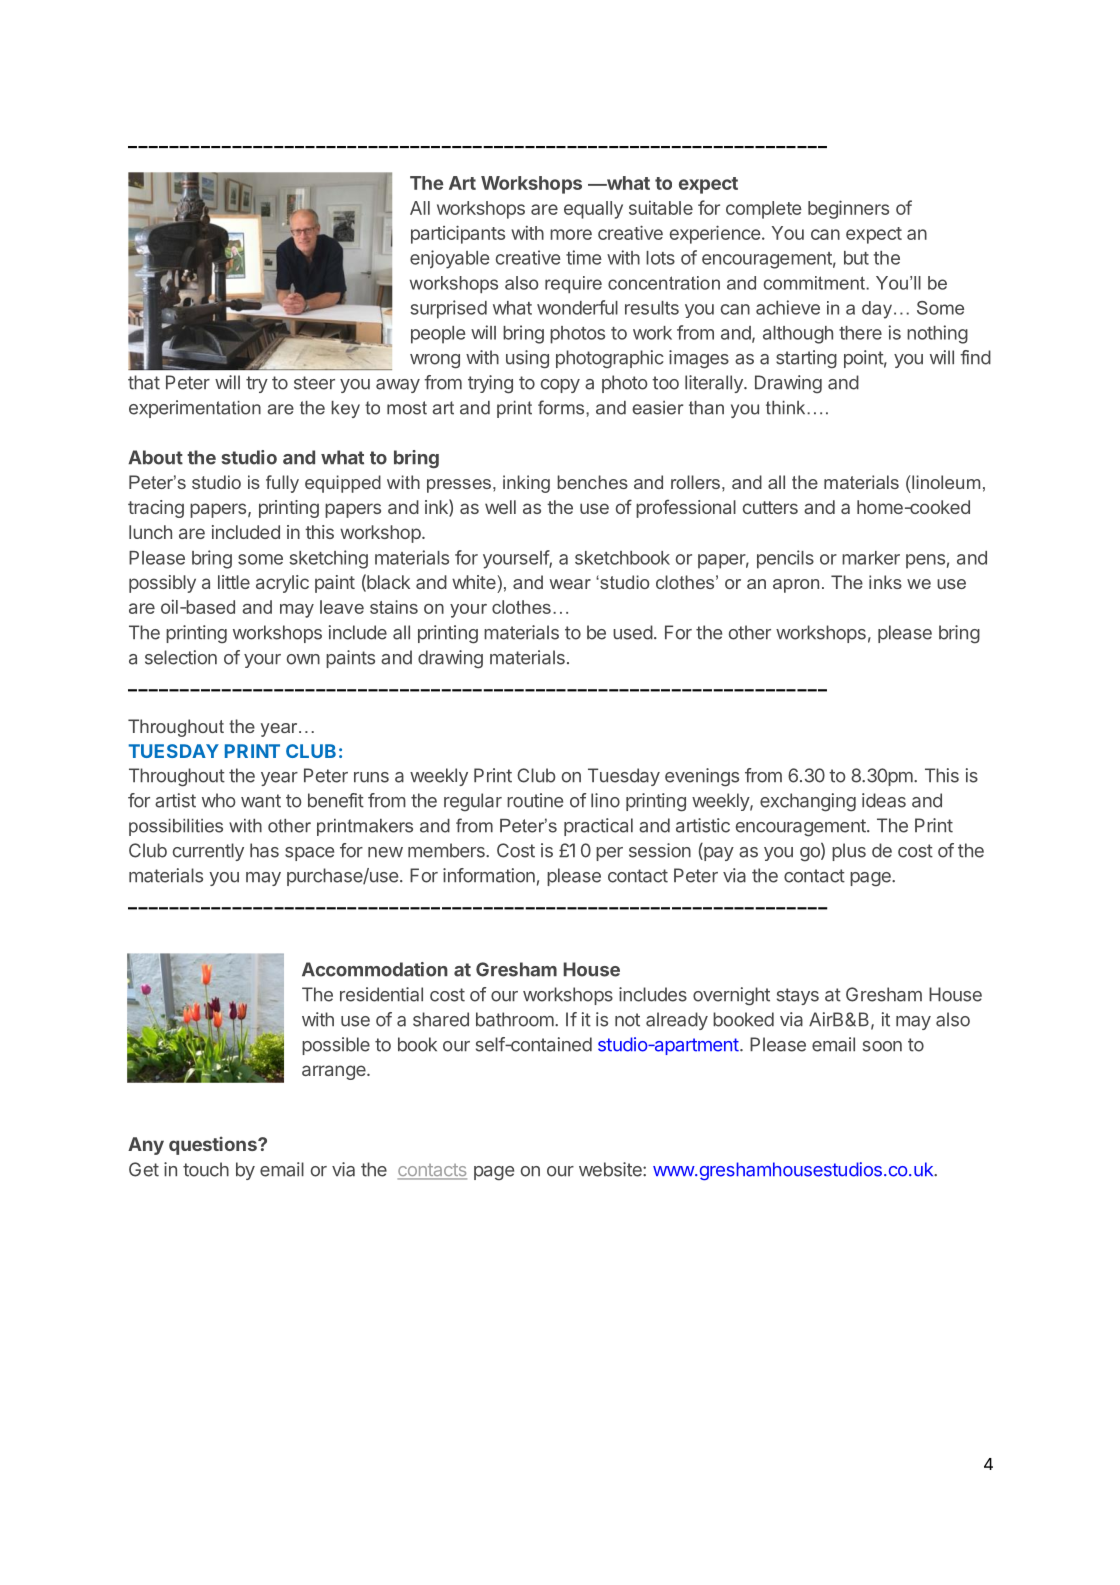 This image has width=1120, height=1585. I want to click on website, so click(611, 1169).
